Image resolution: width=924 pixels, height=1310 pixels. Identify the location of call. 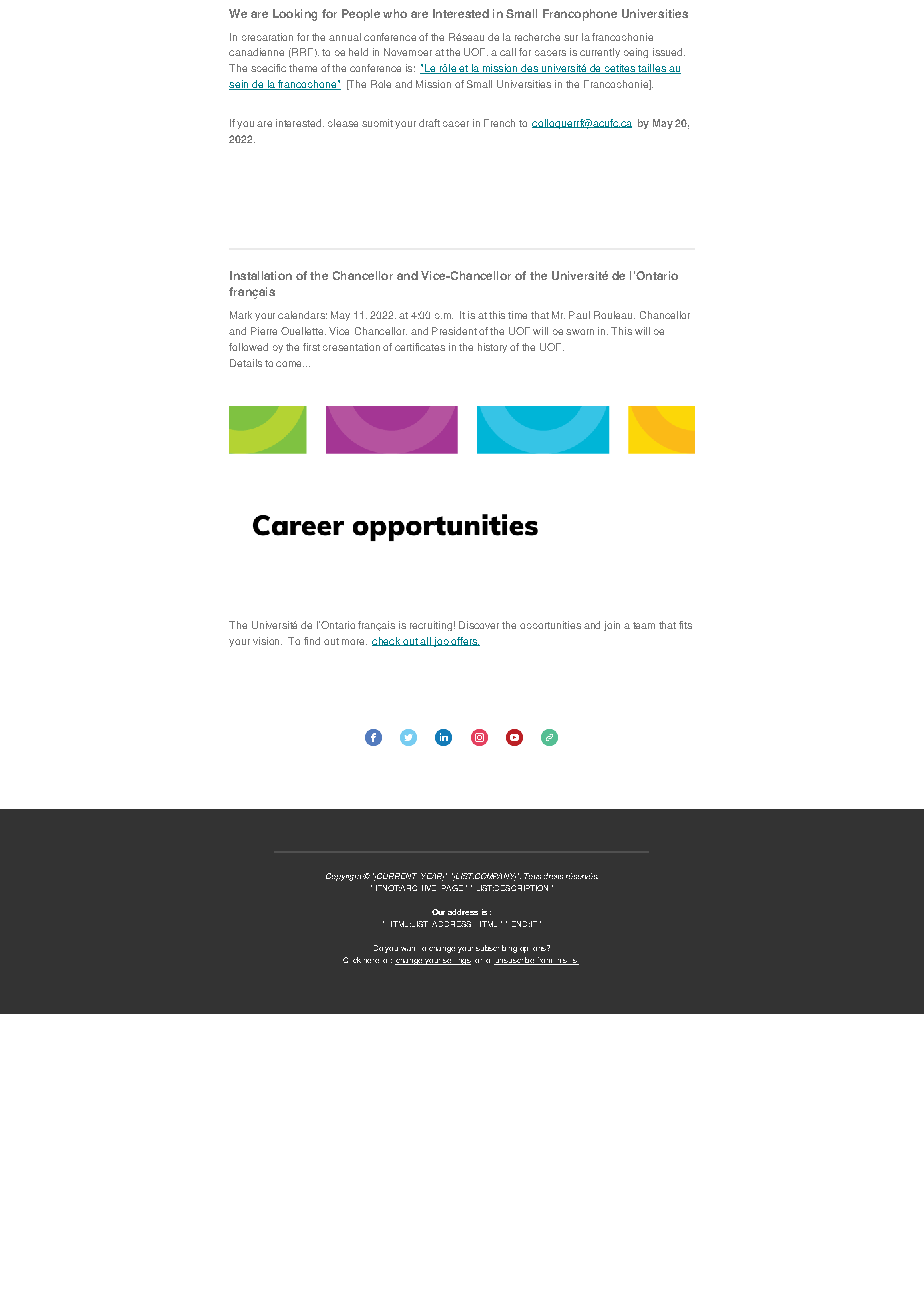
(508, 52).
